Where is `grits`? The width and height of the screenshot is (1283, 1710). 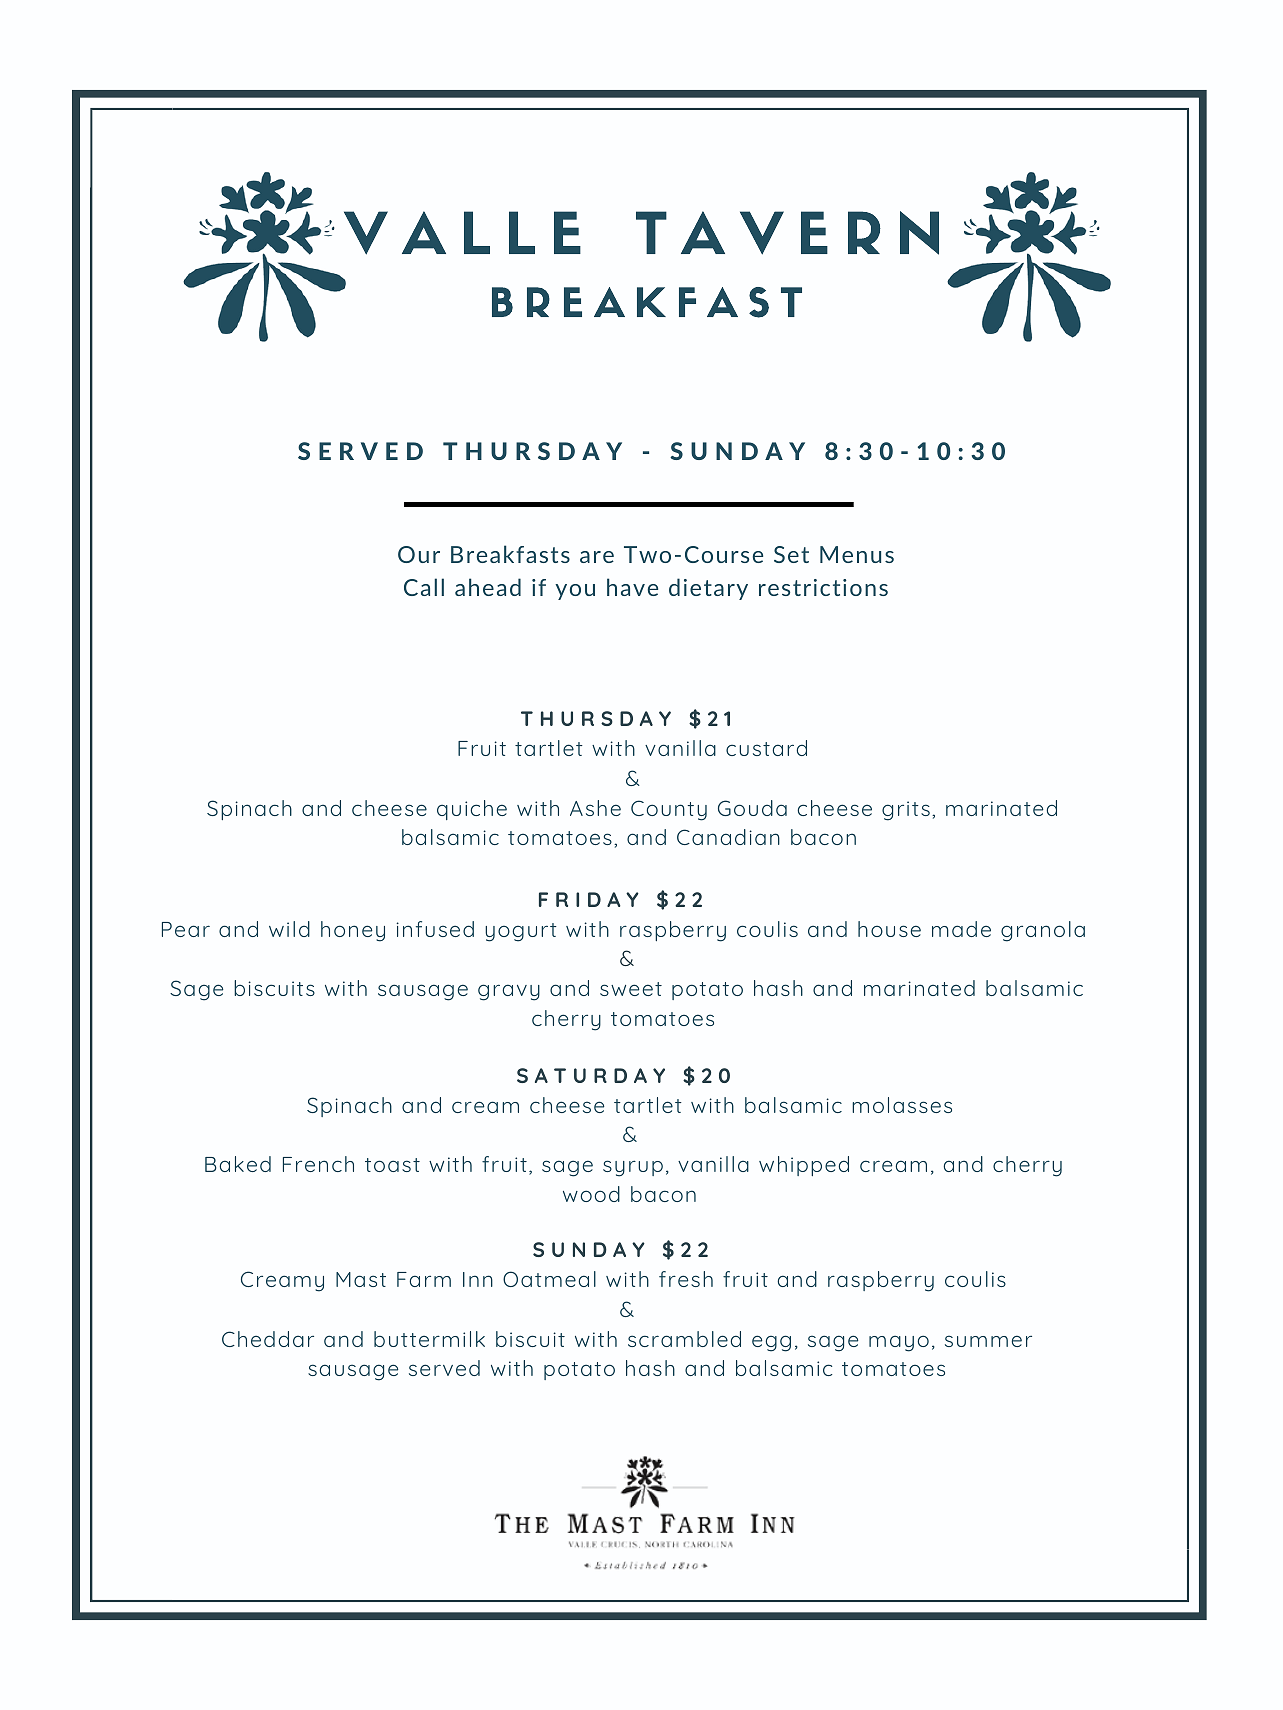
grits is located at coordinates (906, 811).
